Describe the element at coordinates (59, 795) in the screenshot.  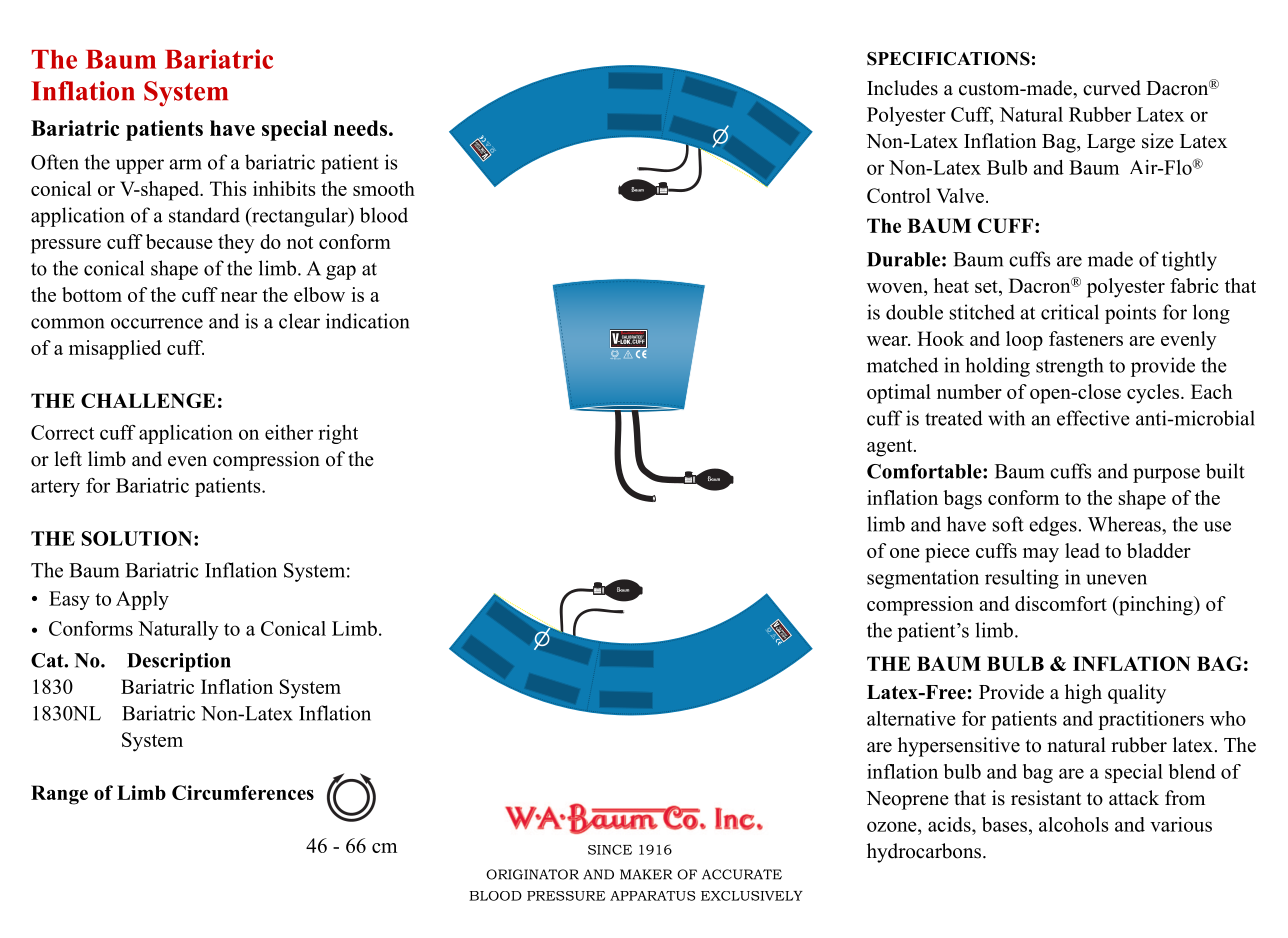
I see `Range` at that location.
